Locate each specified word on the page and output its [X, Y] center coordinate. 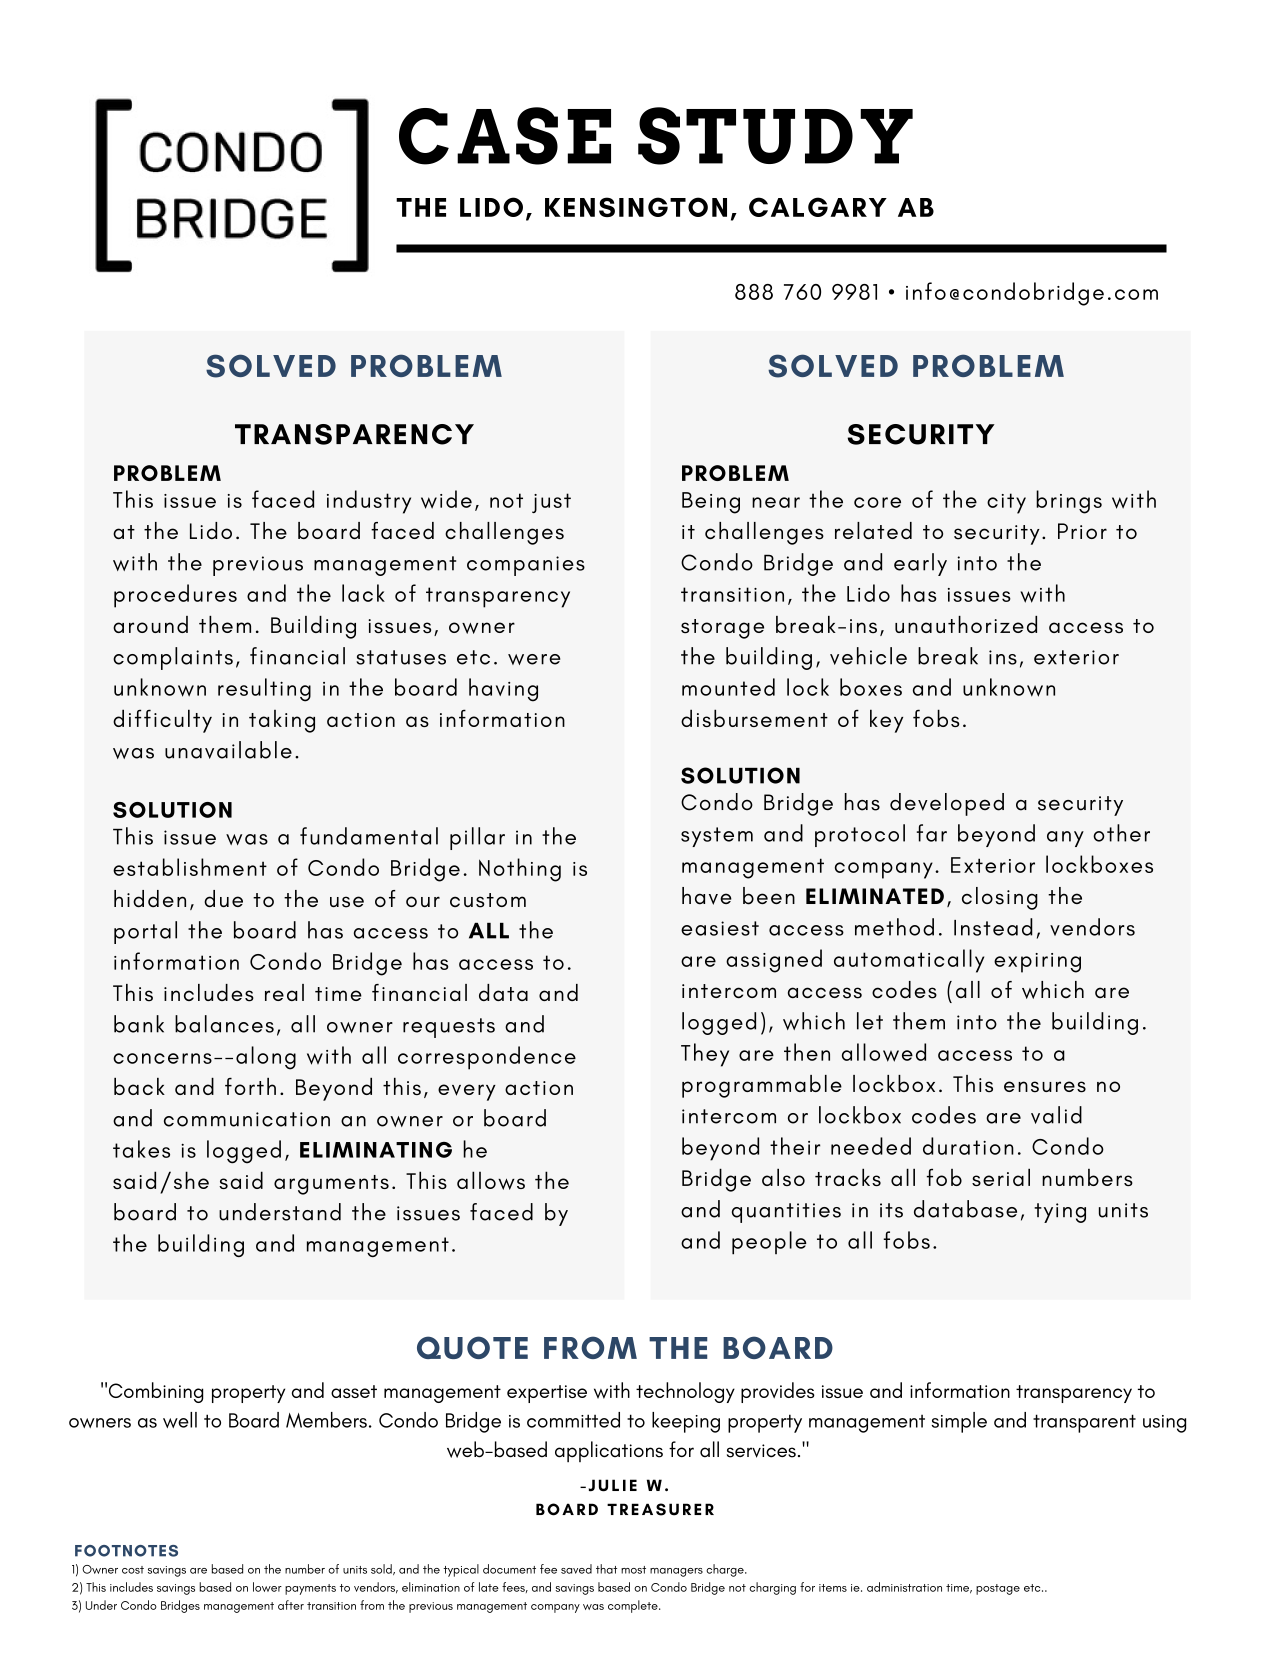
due [223, 899]
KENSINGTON [636, 207]
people [769, 1243]
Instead [993, 927]
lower [267, 1587]
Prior [1082, 531]
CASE [505, 136]
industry [369, 502]
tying [1060, 1213]
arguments [331, 1185]
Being [711, 503]
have [707, 896]
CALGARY [818, 207]
